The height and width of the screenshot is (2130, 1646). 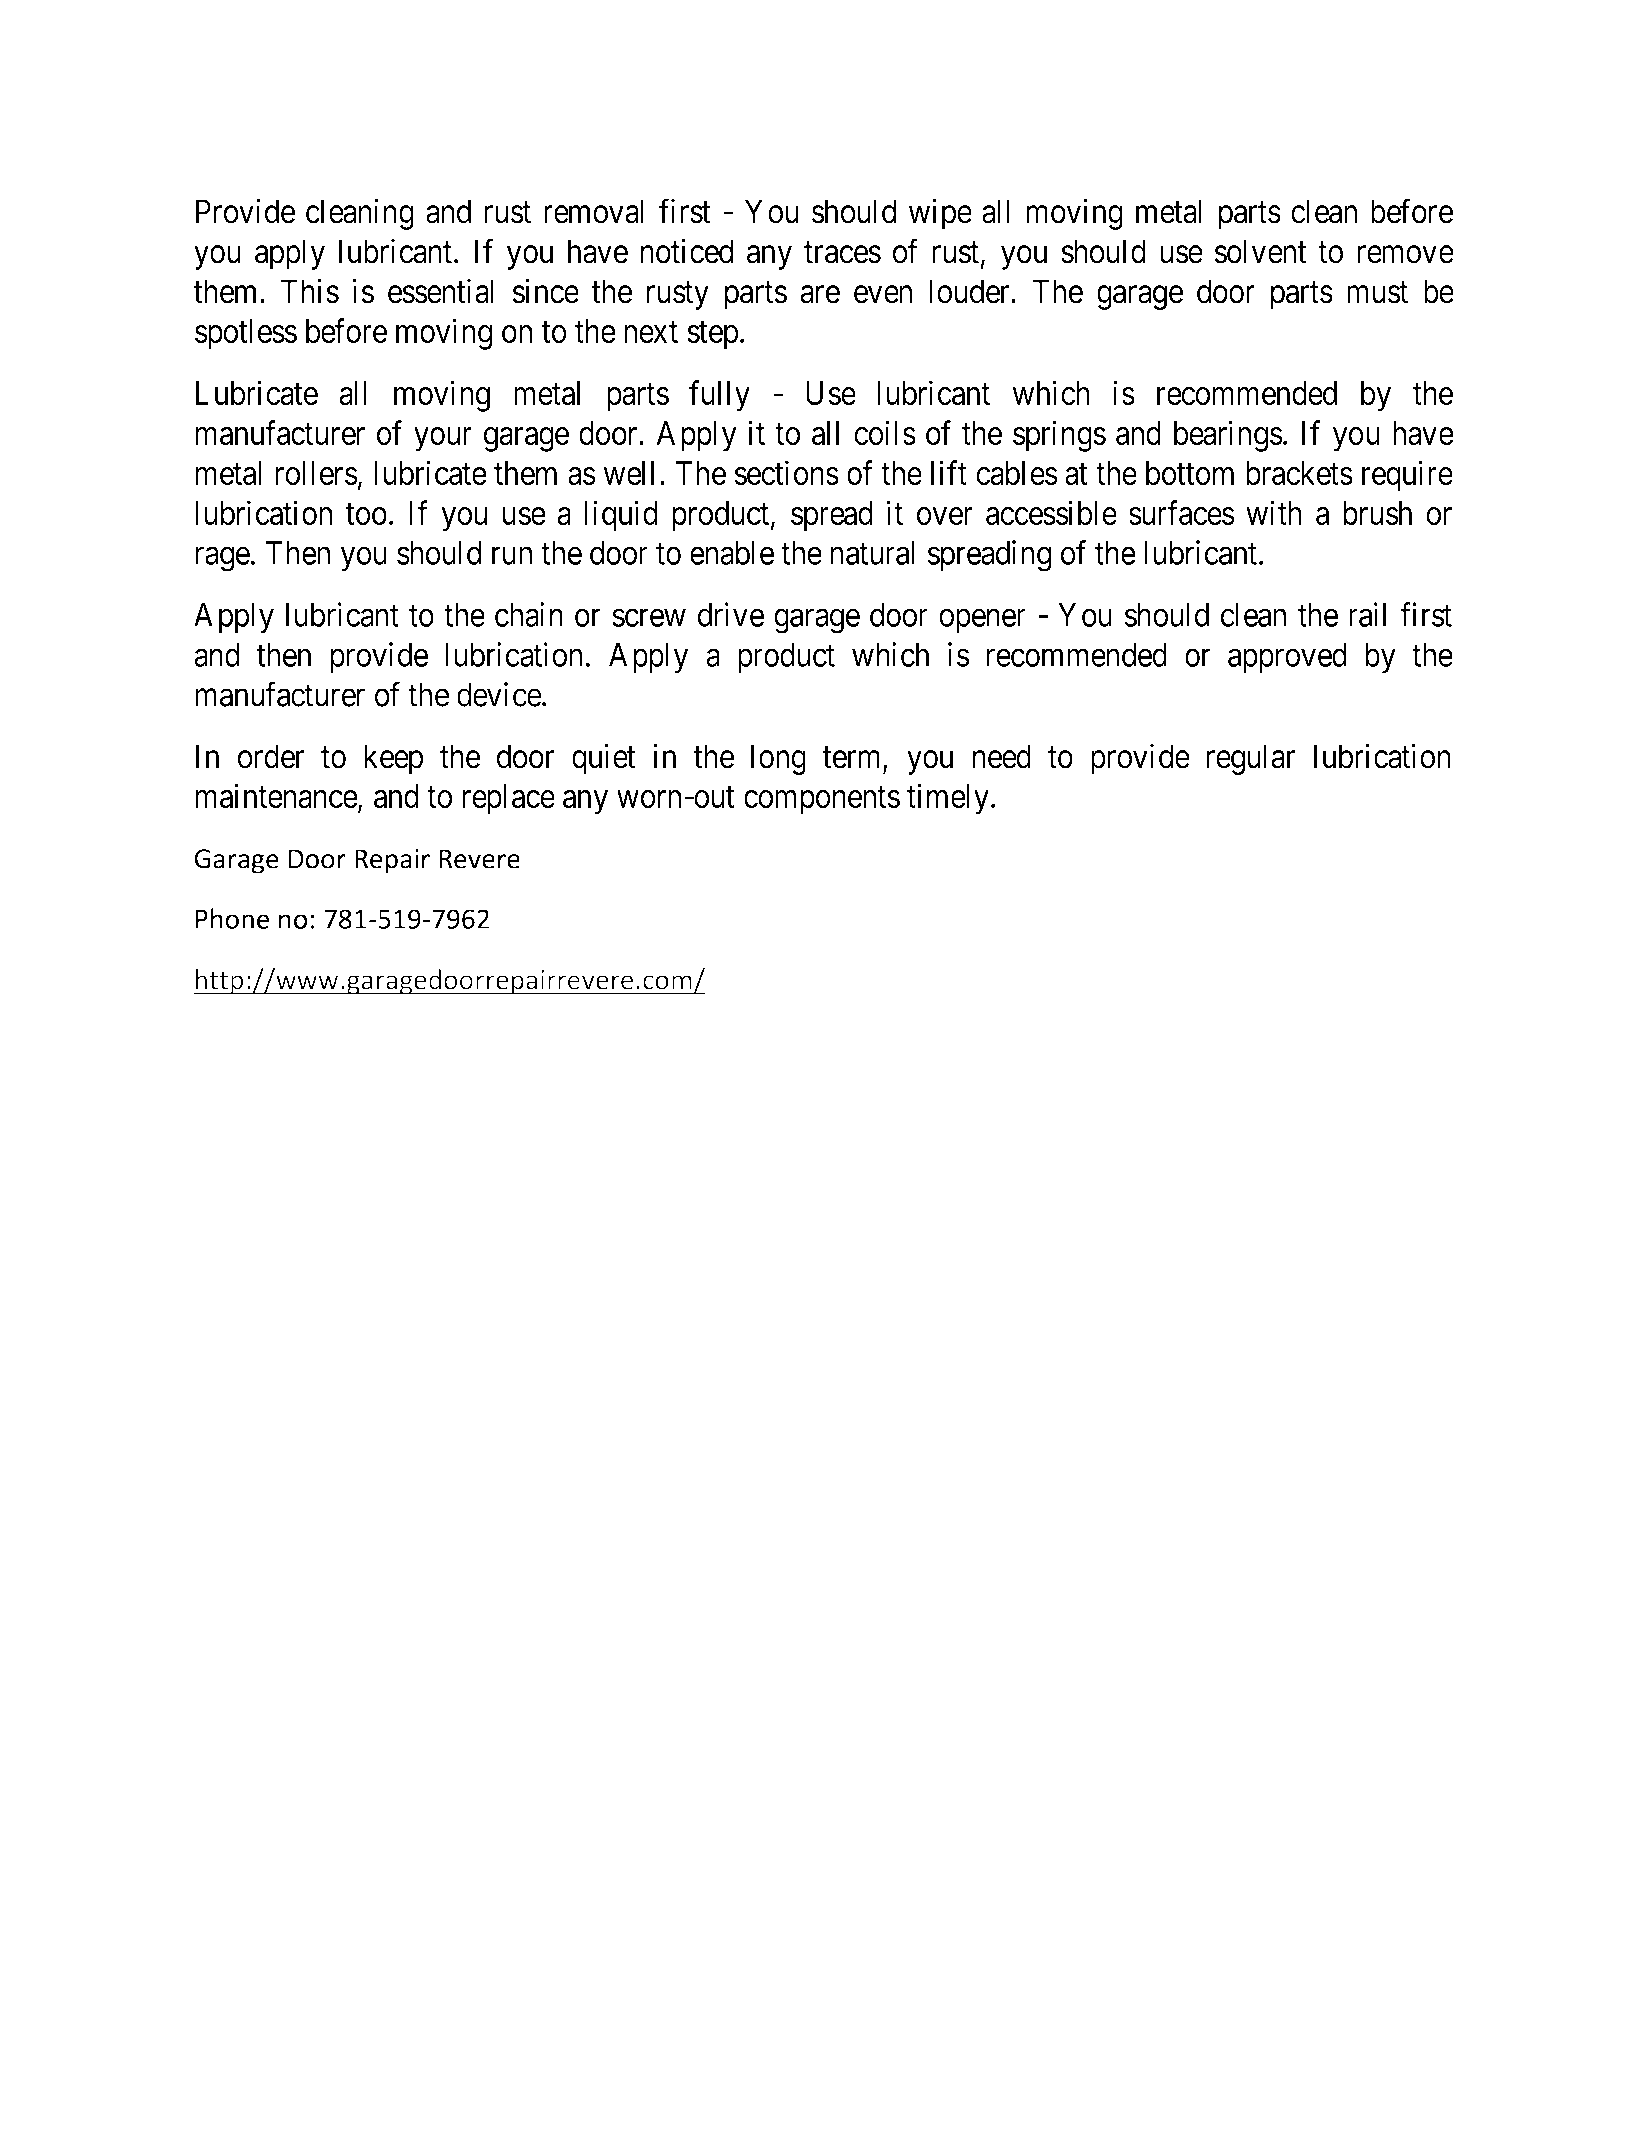 What do you see at coordinates (787, 473) in the screenshot?
I see `sections` at bounding box center [787, 473].
